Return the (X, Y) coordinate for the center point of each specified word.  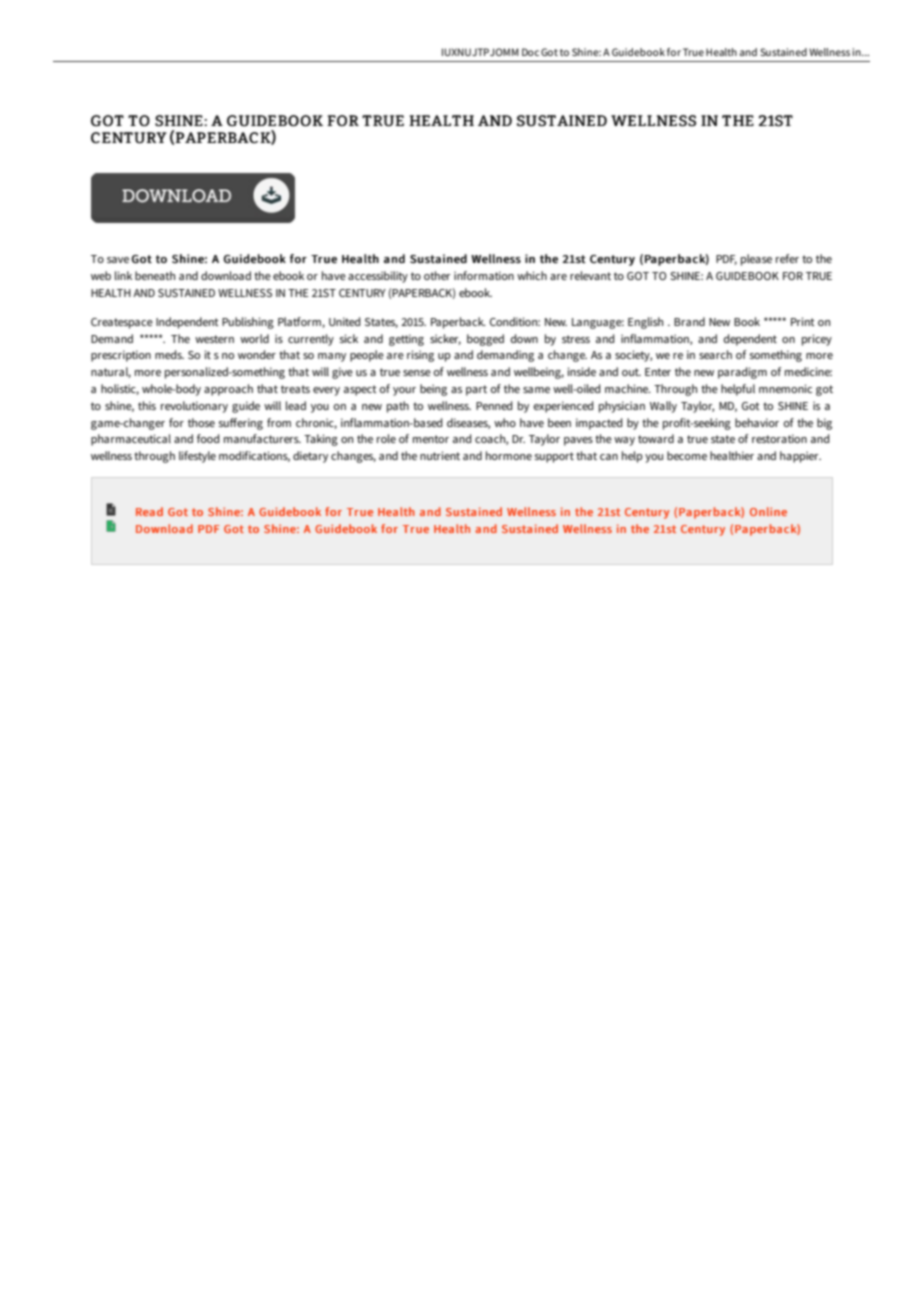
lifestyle (197, 457)
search (715, 354)
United (345, 321)
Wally (663, 407)
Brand (689, 321)
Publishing (248, 323)
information (484, 275)
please (756, 260)
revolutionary (194, 407)
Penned (494, 405)
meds (169, 354)
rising (420, 356)
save (118, 260)
